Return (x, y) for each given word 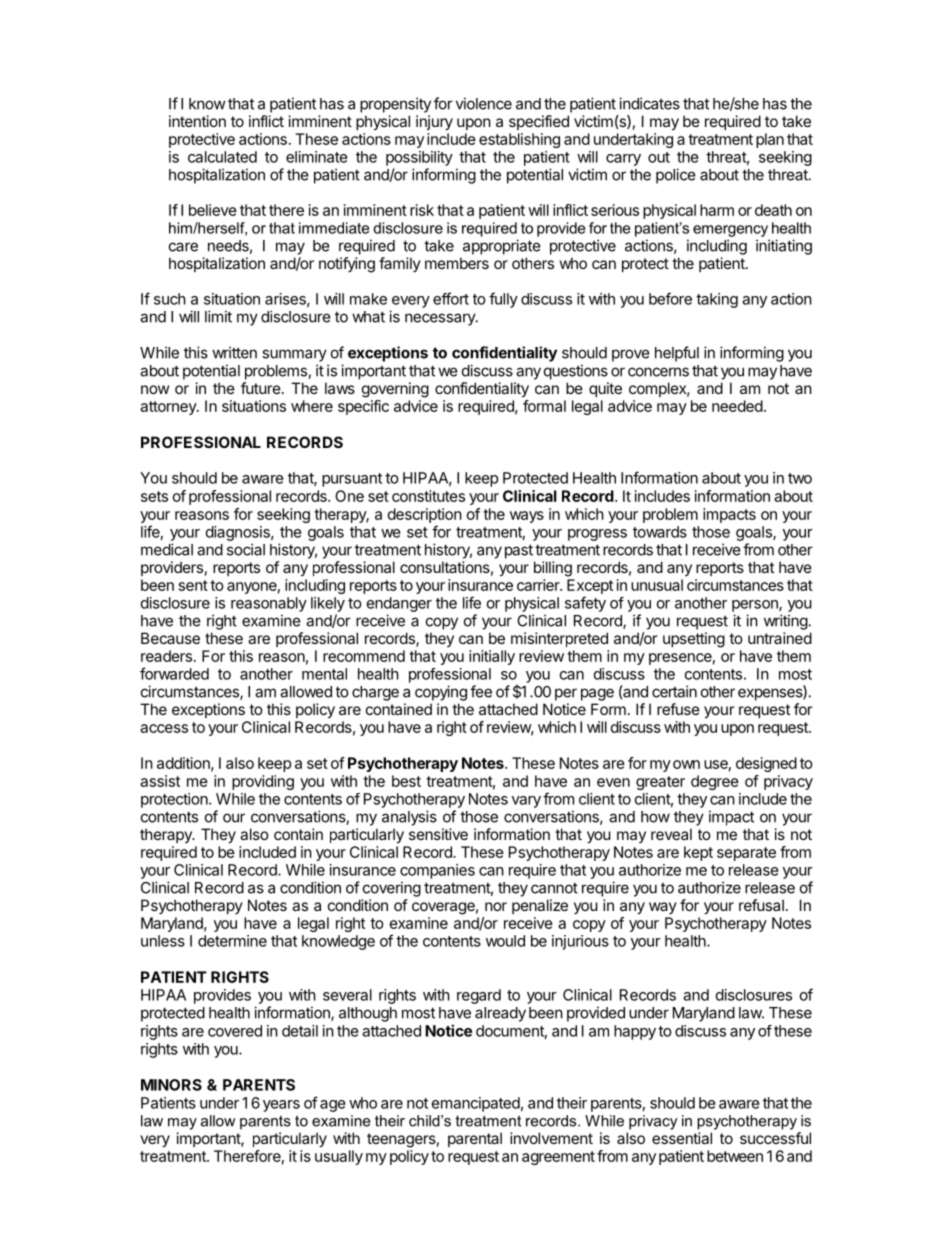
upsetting (694, 640)
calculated (222, 157)
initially (492, 657)
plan (770, 140)
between (735, 1156)
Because (170, 638)
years (281, 1106)
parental (475, 1139)
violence (484, 103)
